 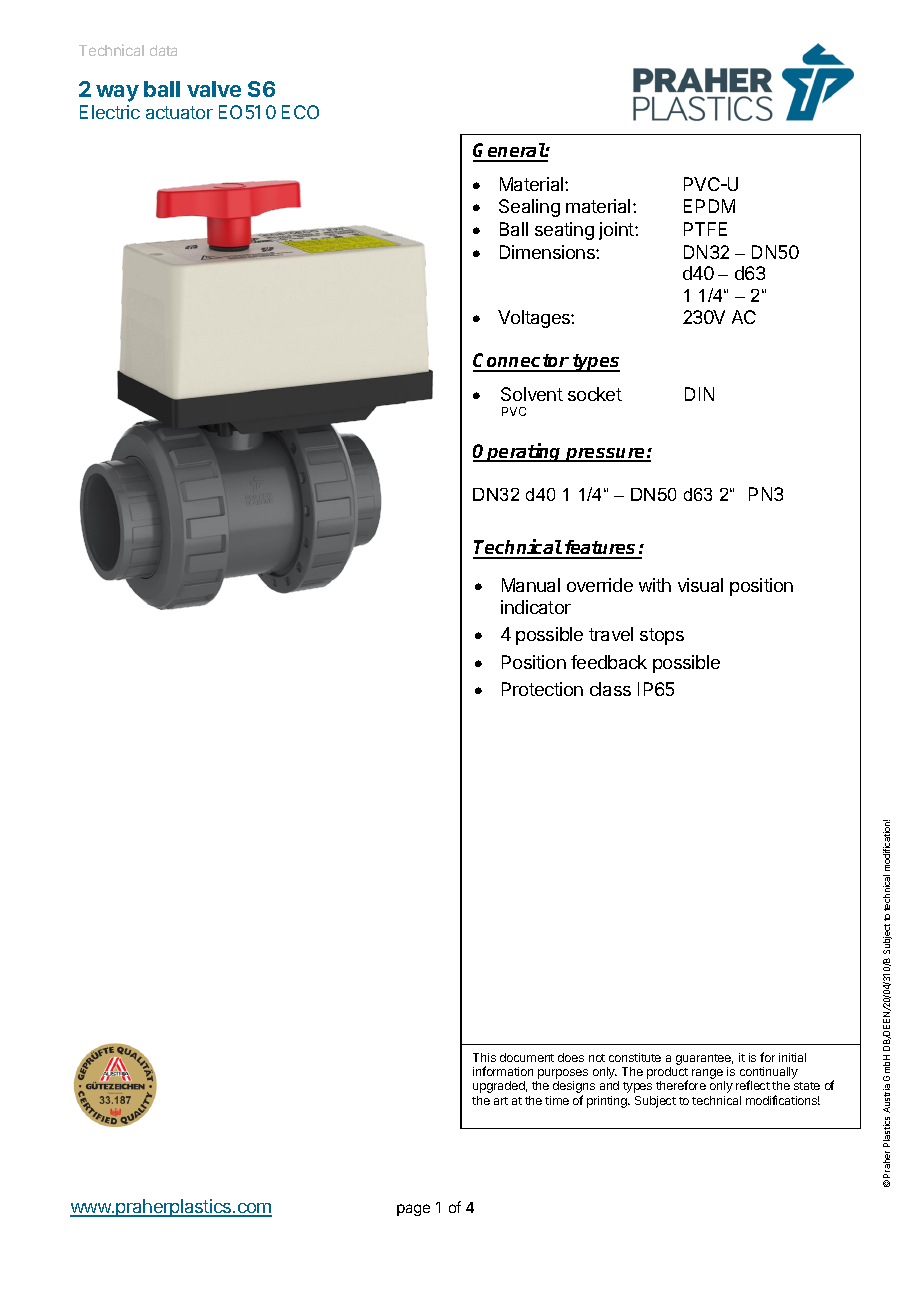 What do you see at coordinates (699, 394) in the document?
I see `DIN` at bounding box center [699, 394].
